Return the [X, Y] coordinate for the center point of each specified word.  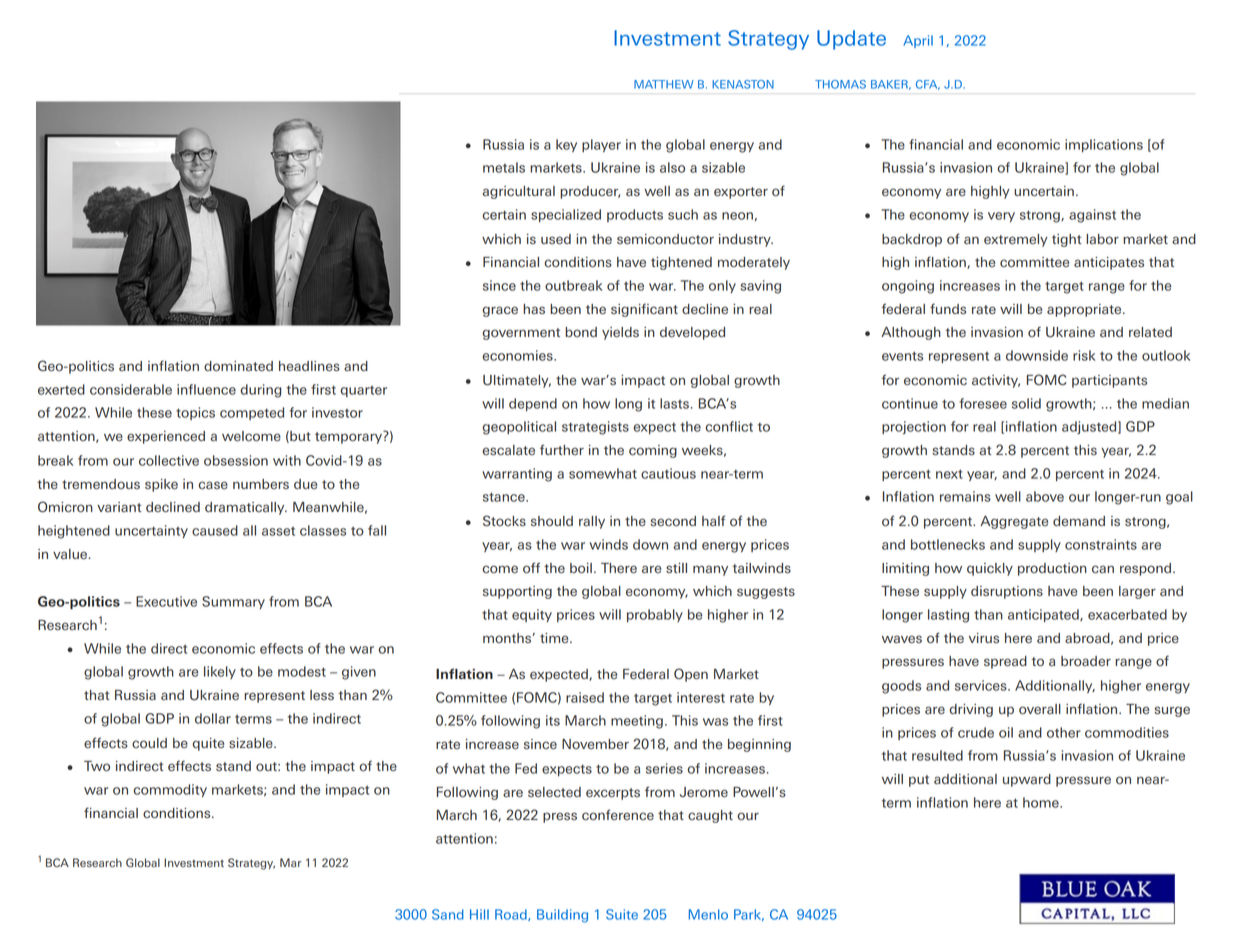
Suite [622, 914]
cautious [668, 473]
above [1045, 496]
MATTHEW [664, 84]
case [213, 485]
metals [504, 167]
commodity [170, 790]
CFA [928, 85]
